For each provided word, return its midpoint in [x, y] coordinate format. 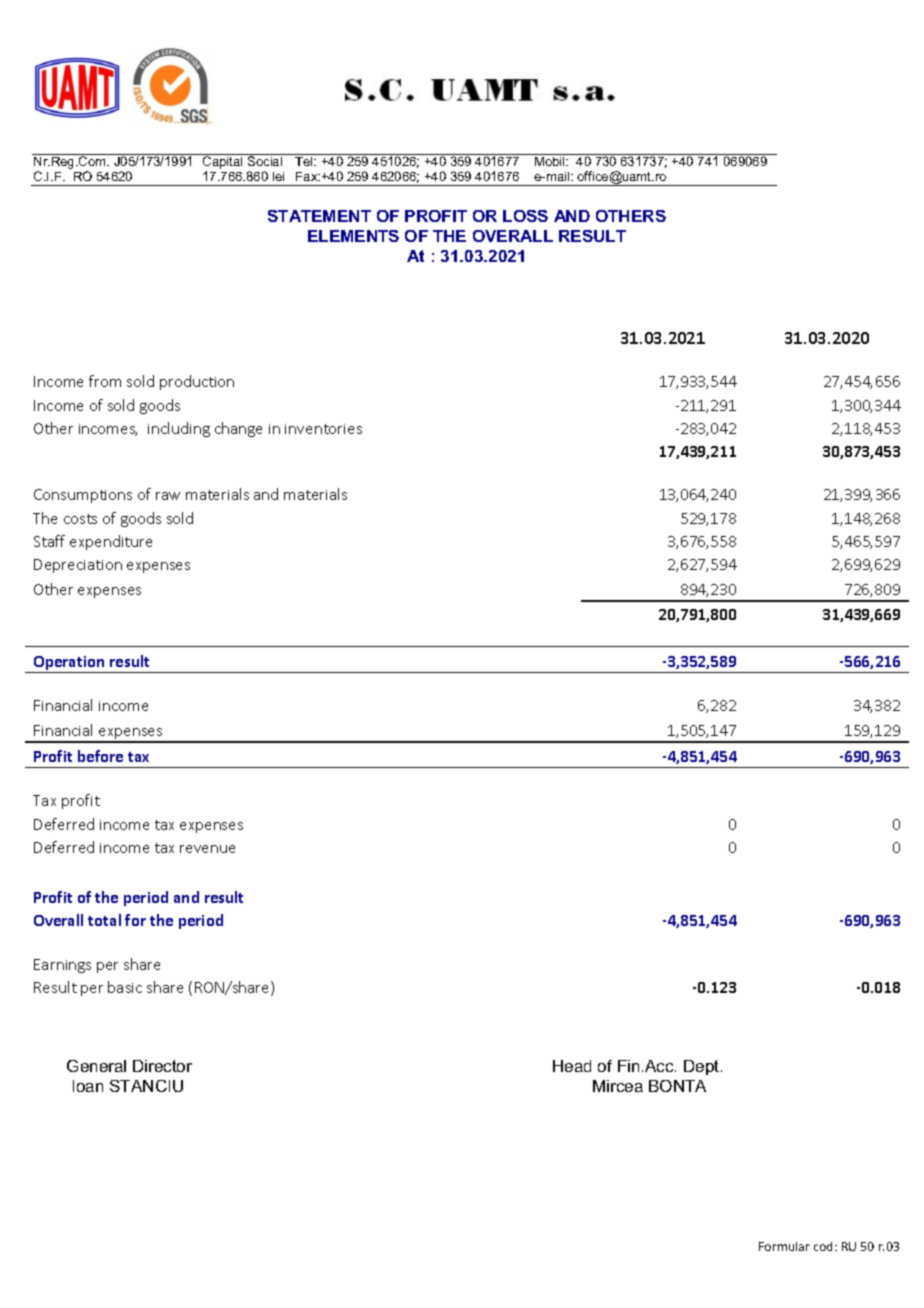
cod [825, 1246]
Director [162, 1066]
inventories [323, 429]
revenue [207, 849]
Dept [703, 1067]
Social [265, 161]
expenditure [111, 542]
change [238, 429]
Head [572, 1066]
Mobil [551, 161]
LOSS [525, 216]
